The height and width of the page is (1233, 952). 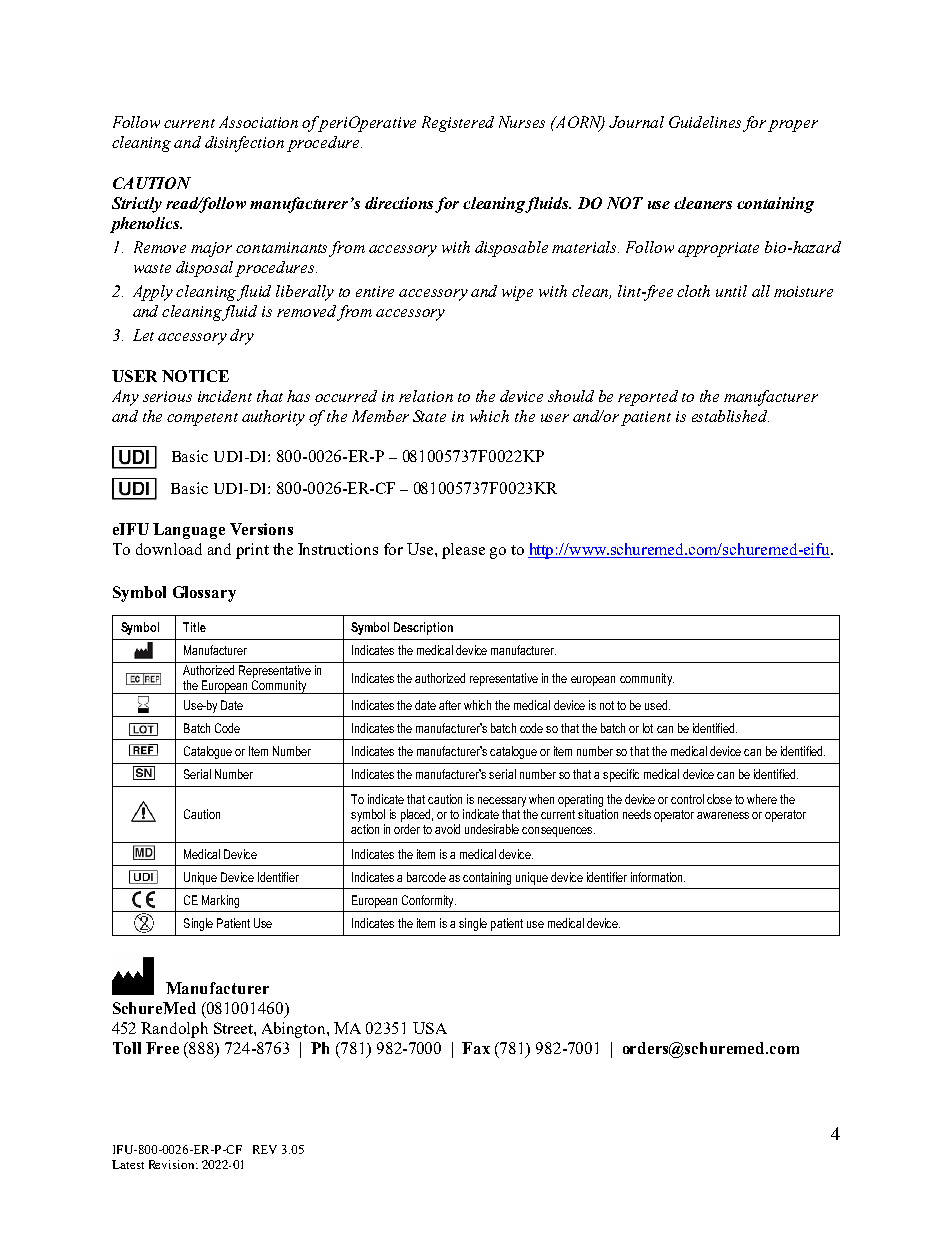 I want to click on Registered, so click(x=458, y=124).
